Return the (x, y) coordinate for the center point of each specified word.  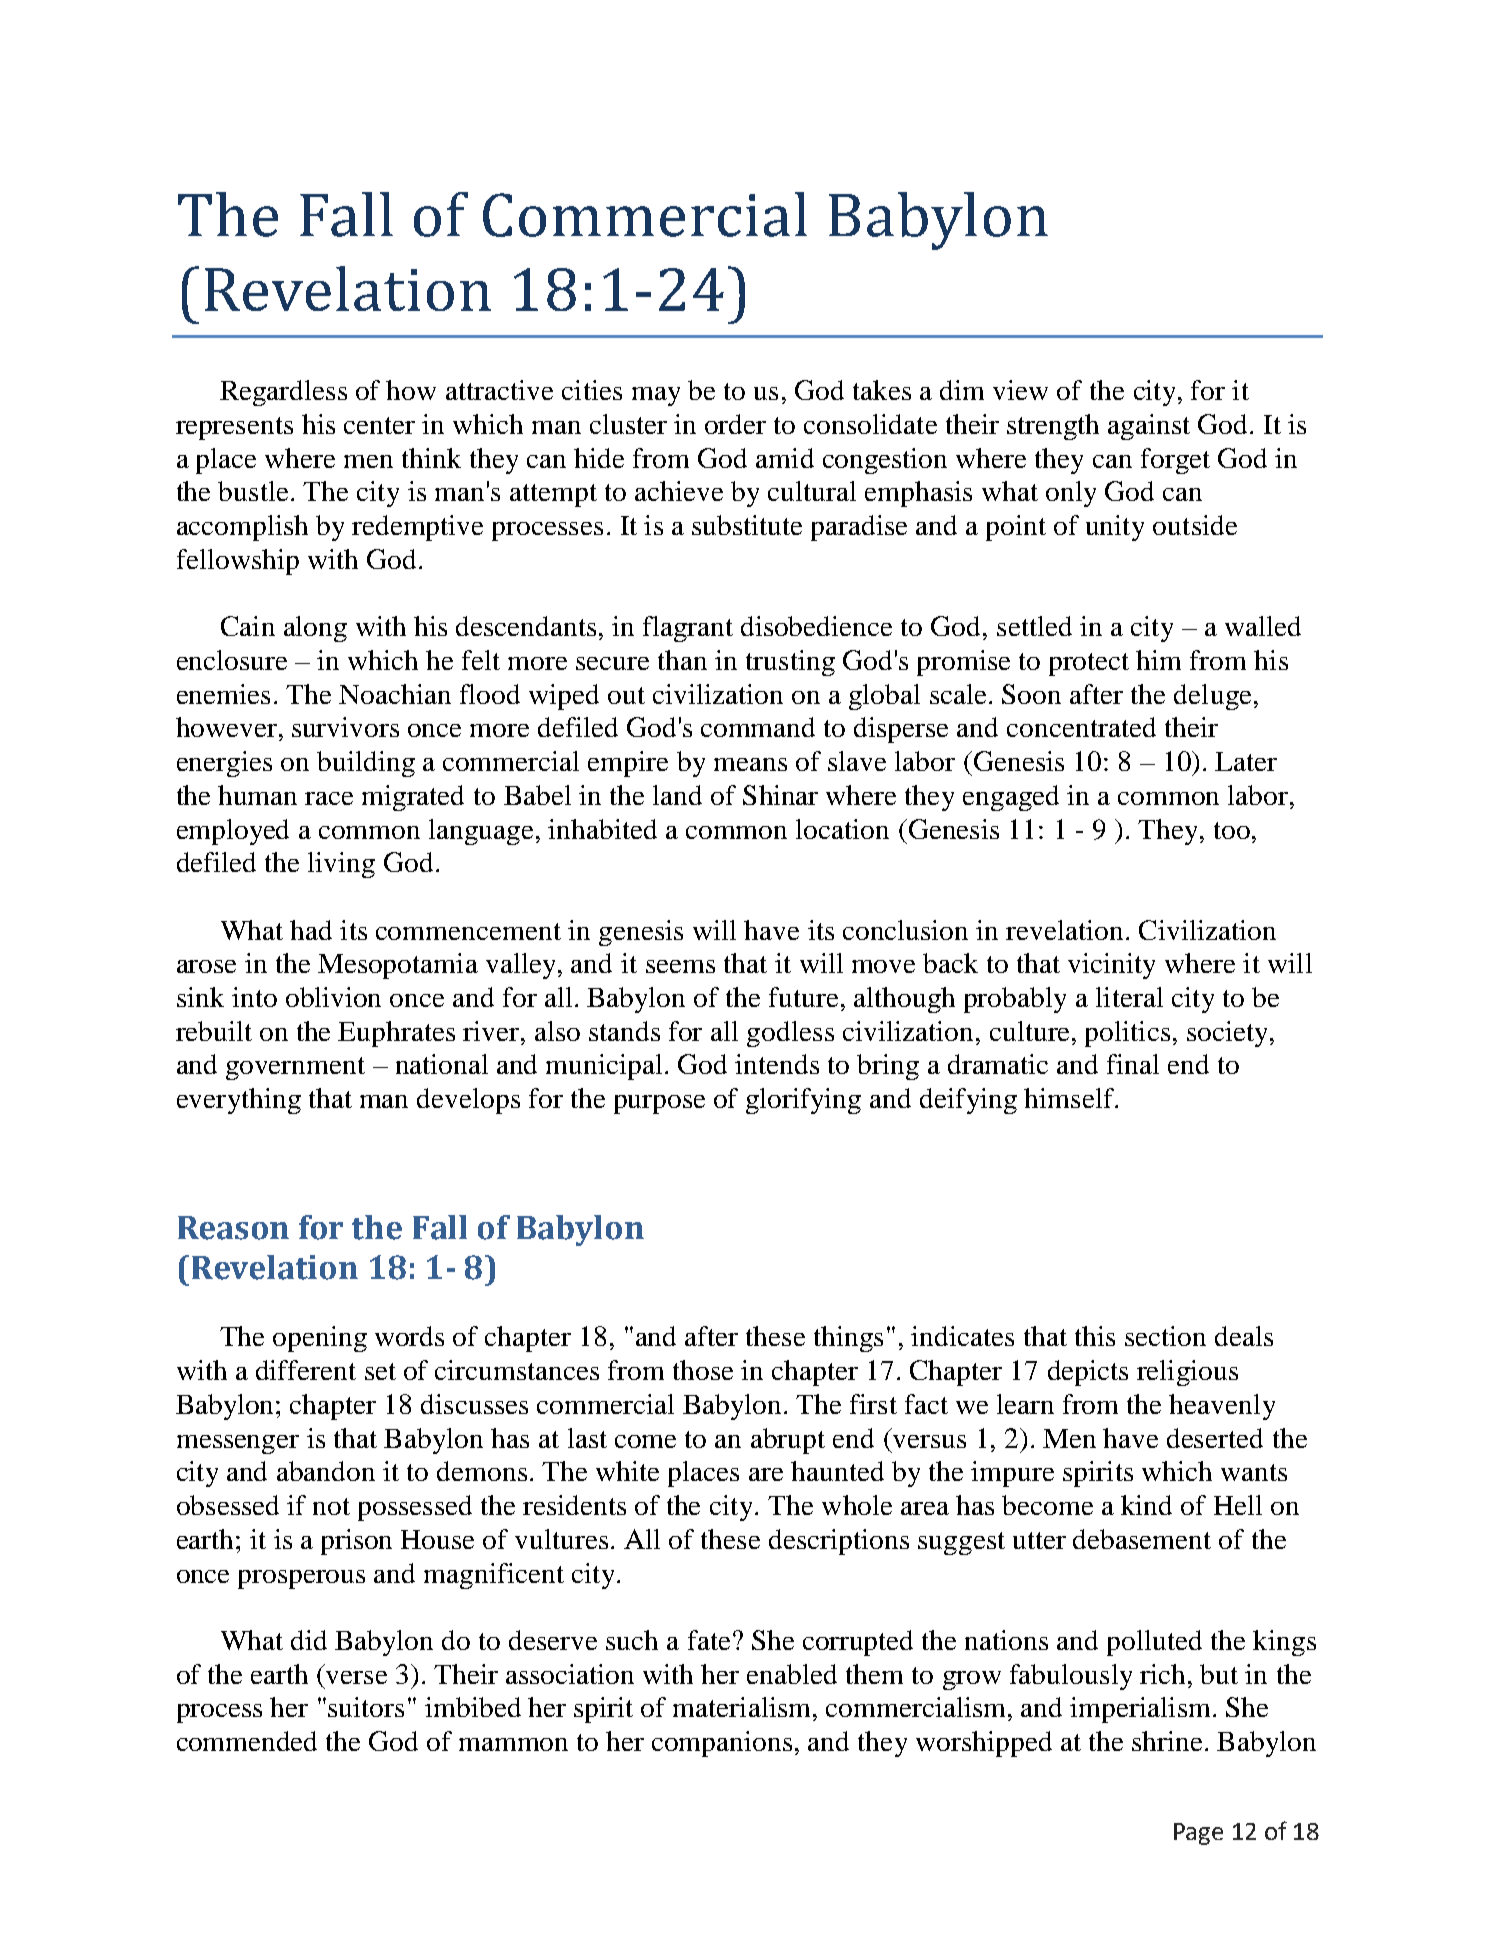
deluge (1212, 697)
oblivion (333, 997)
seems (680, 966)
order (735, 424)
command (758, 727)
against (1149, 427)
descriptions (839, 1542)
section (1165, 1336)
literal (1129, 997)
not (331, 1506)
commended (247, 1741)
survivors (345, 727)
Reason (233, 1228)
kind (1146, 1505)
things (848, 1339)
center (379, 425)
